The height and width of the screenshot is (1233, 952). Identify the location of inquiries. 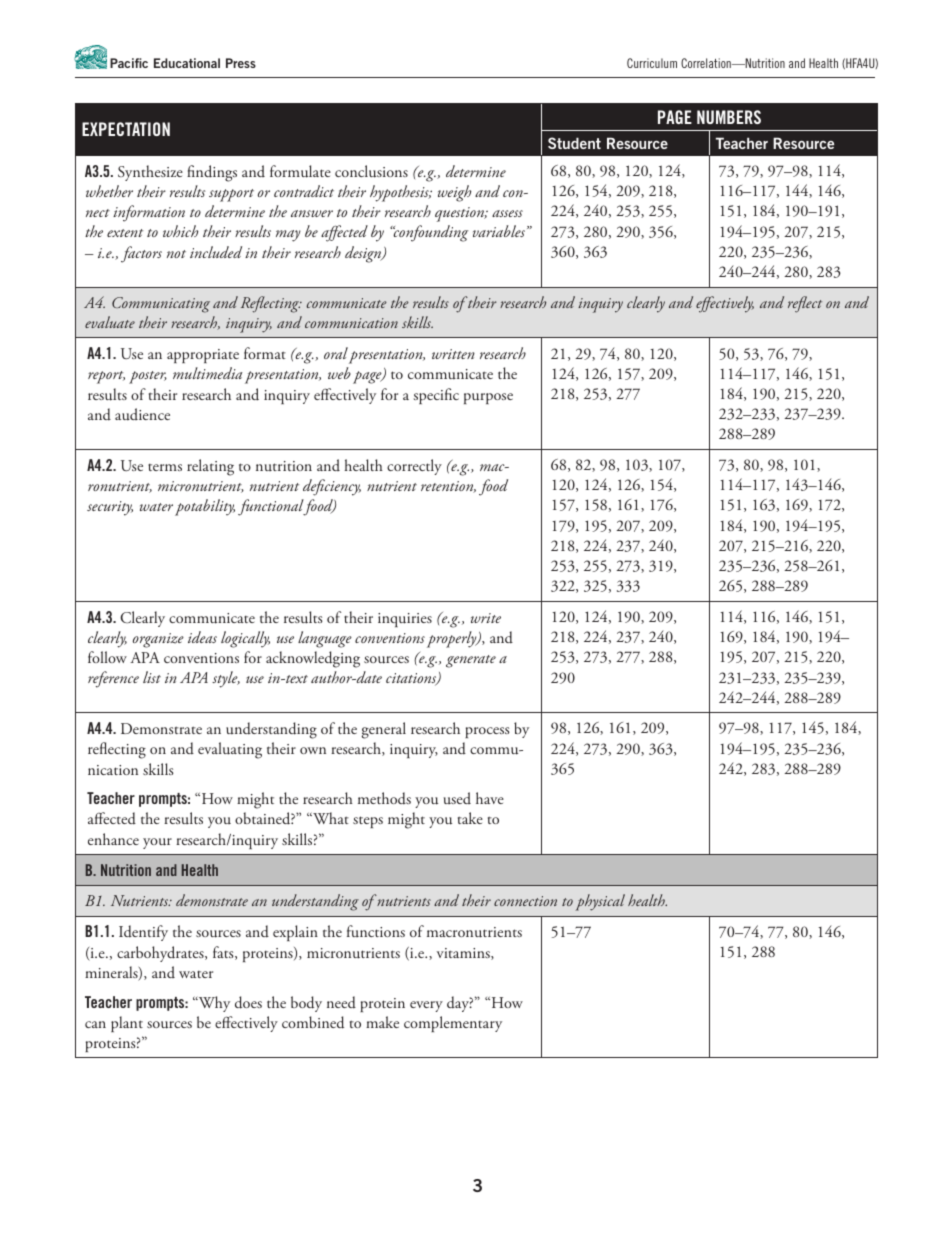
(405, 620).
